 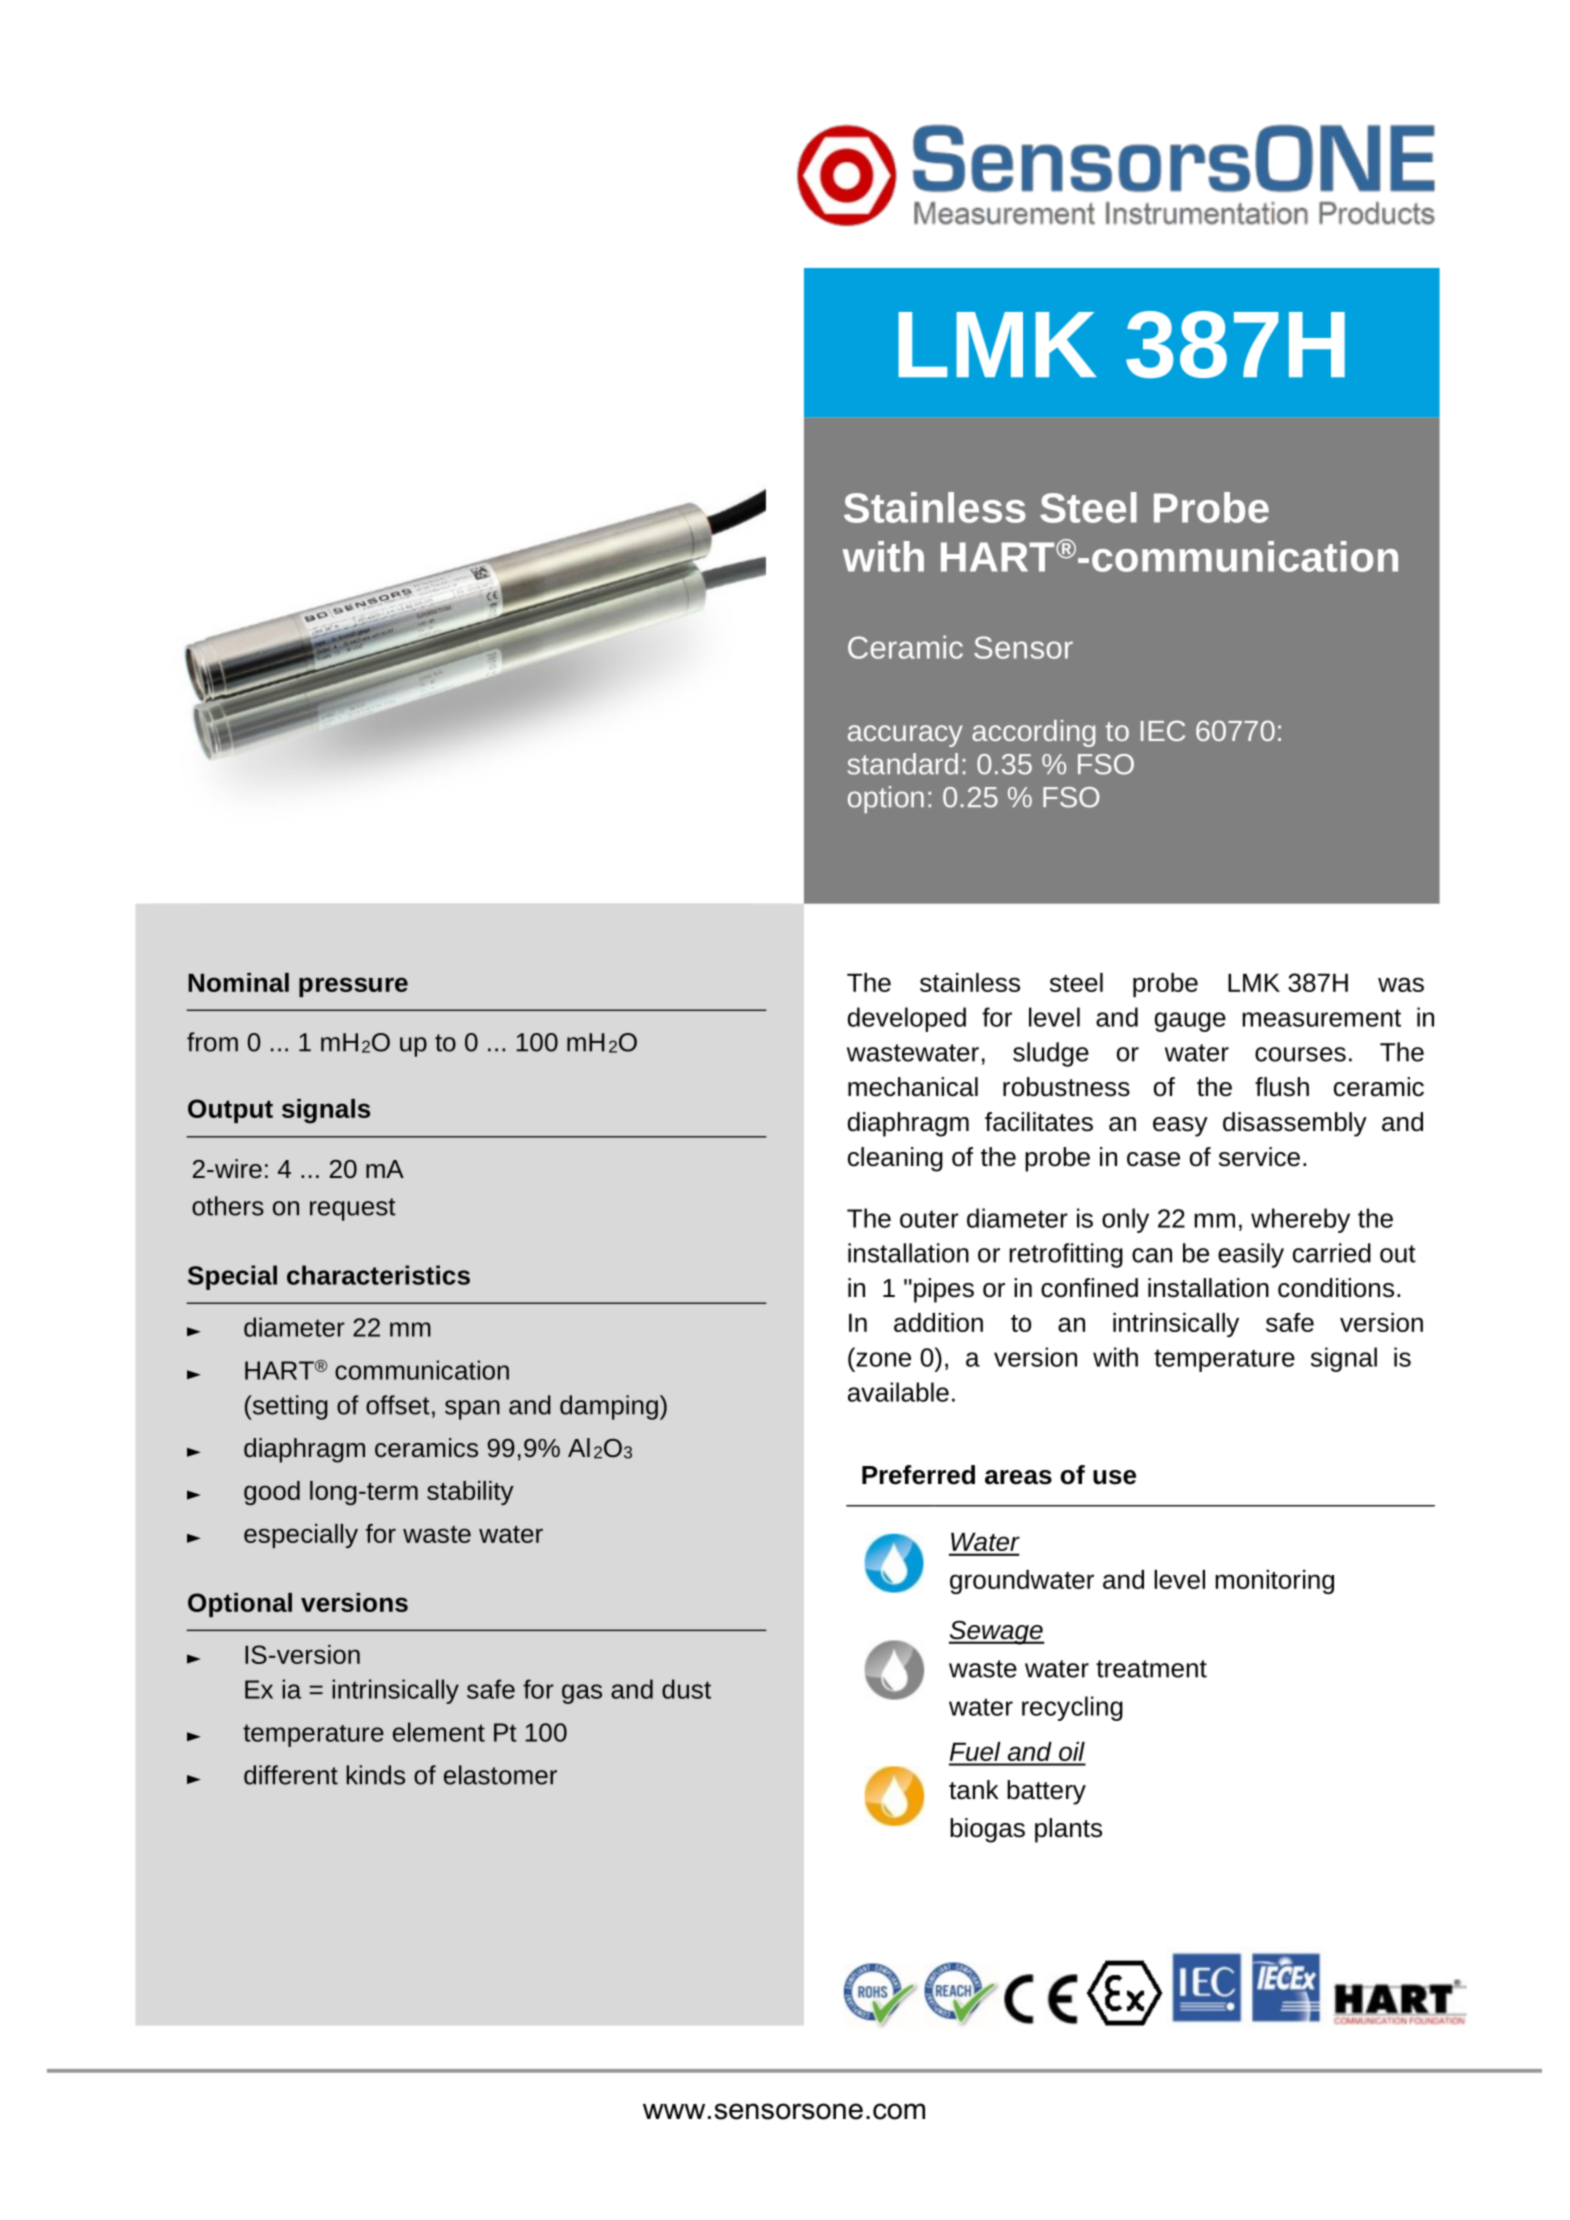 What do you see at coordinates (974, 1790) in the image?
I see `tank` at bounding box center [974, 1790].
